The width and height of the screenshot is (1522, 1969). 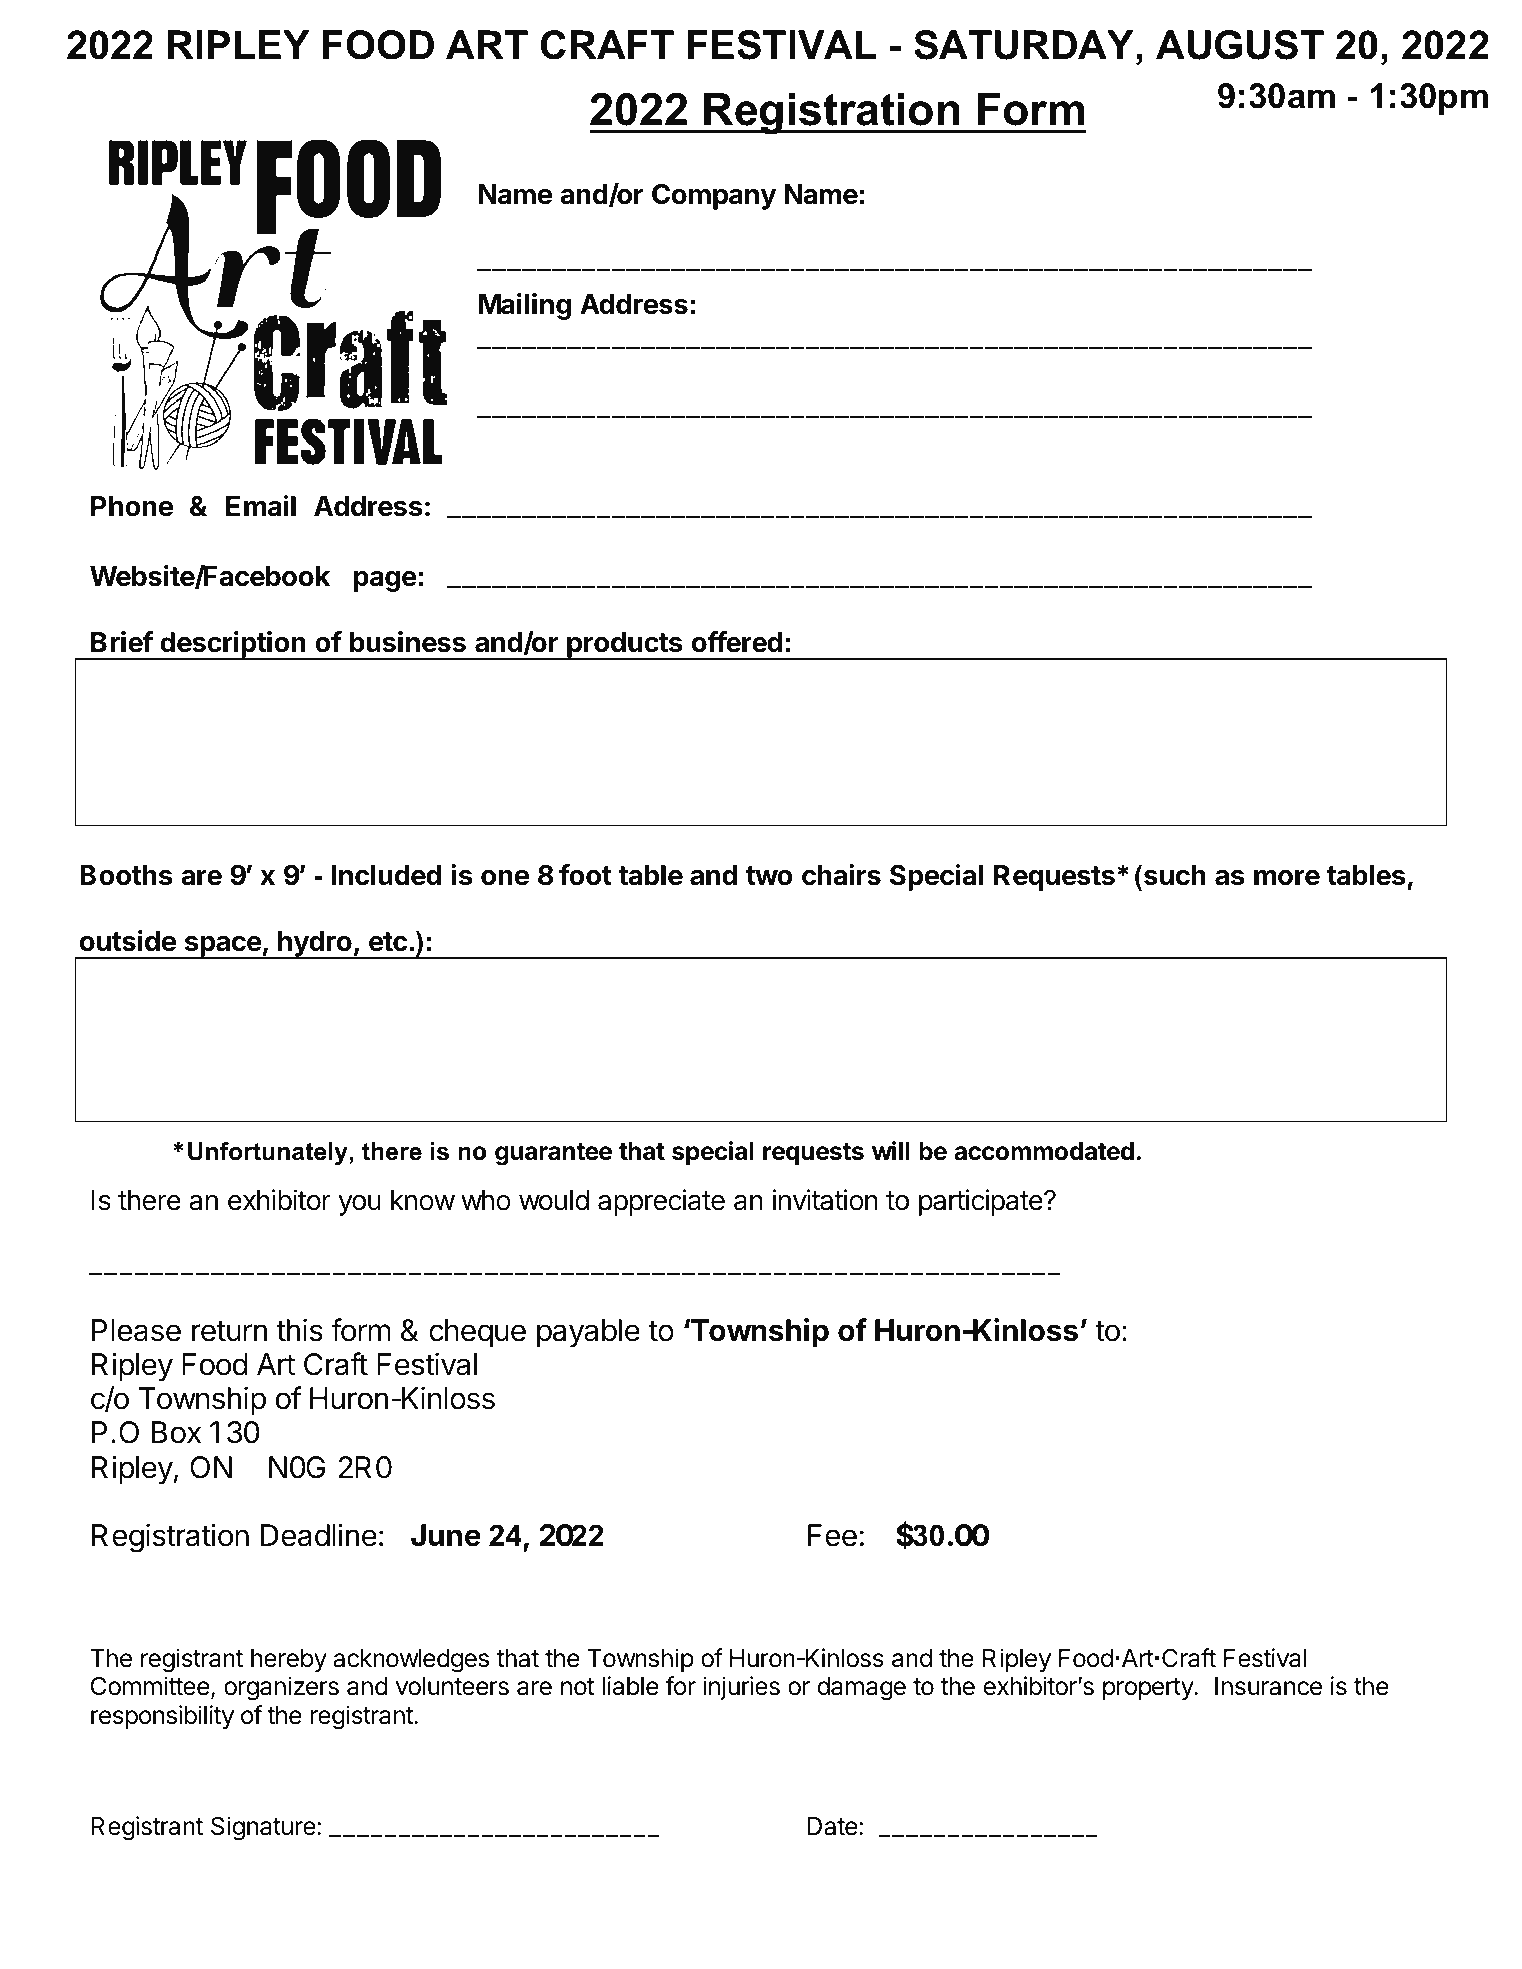 What do you see at coordinates (525, 306) in the screenshot?
I see `Mailing` at bounding box center [525, 306].
